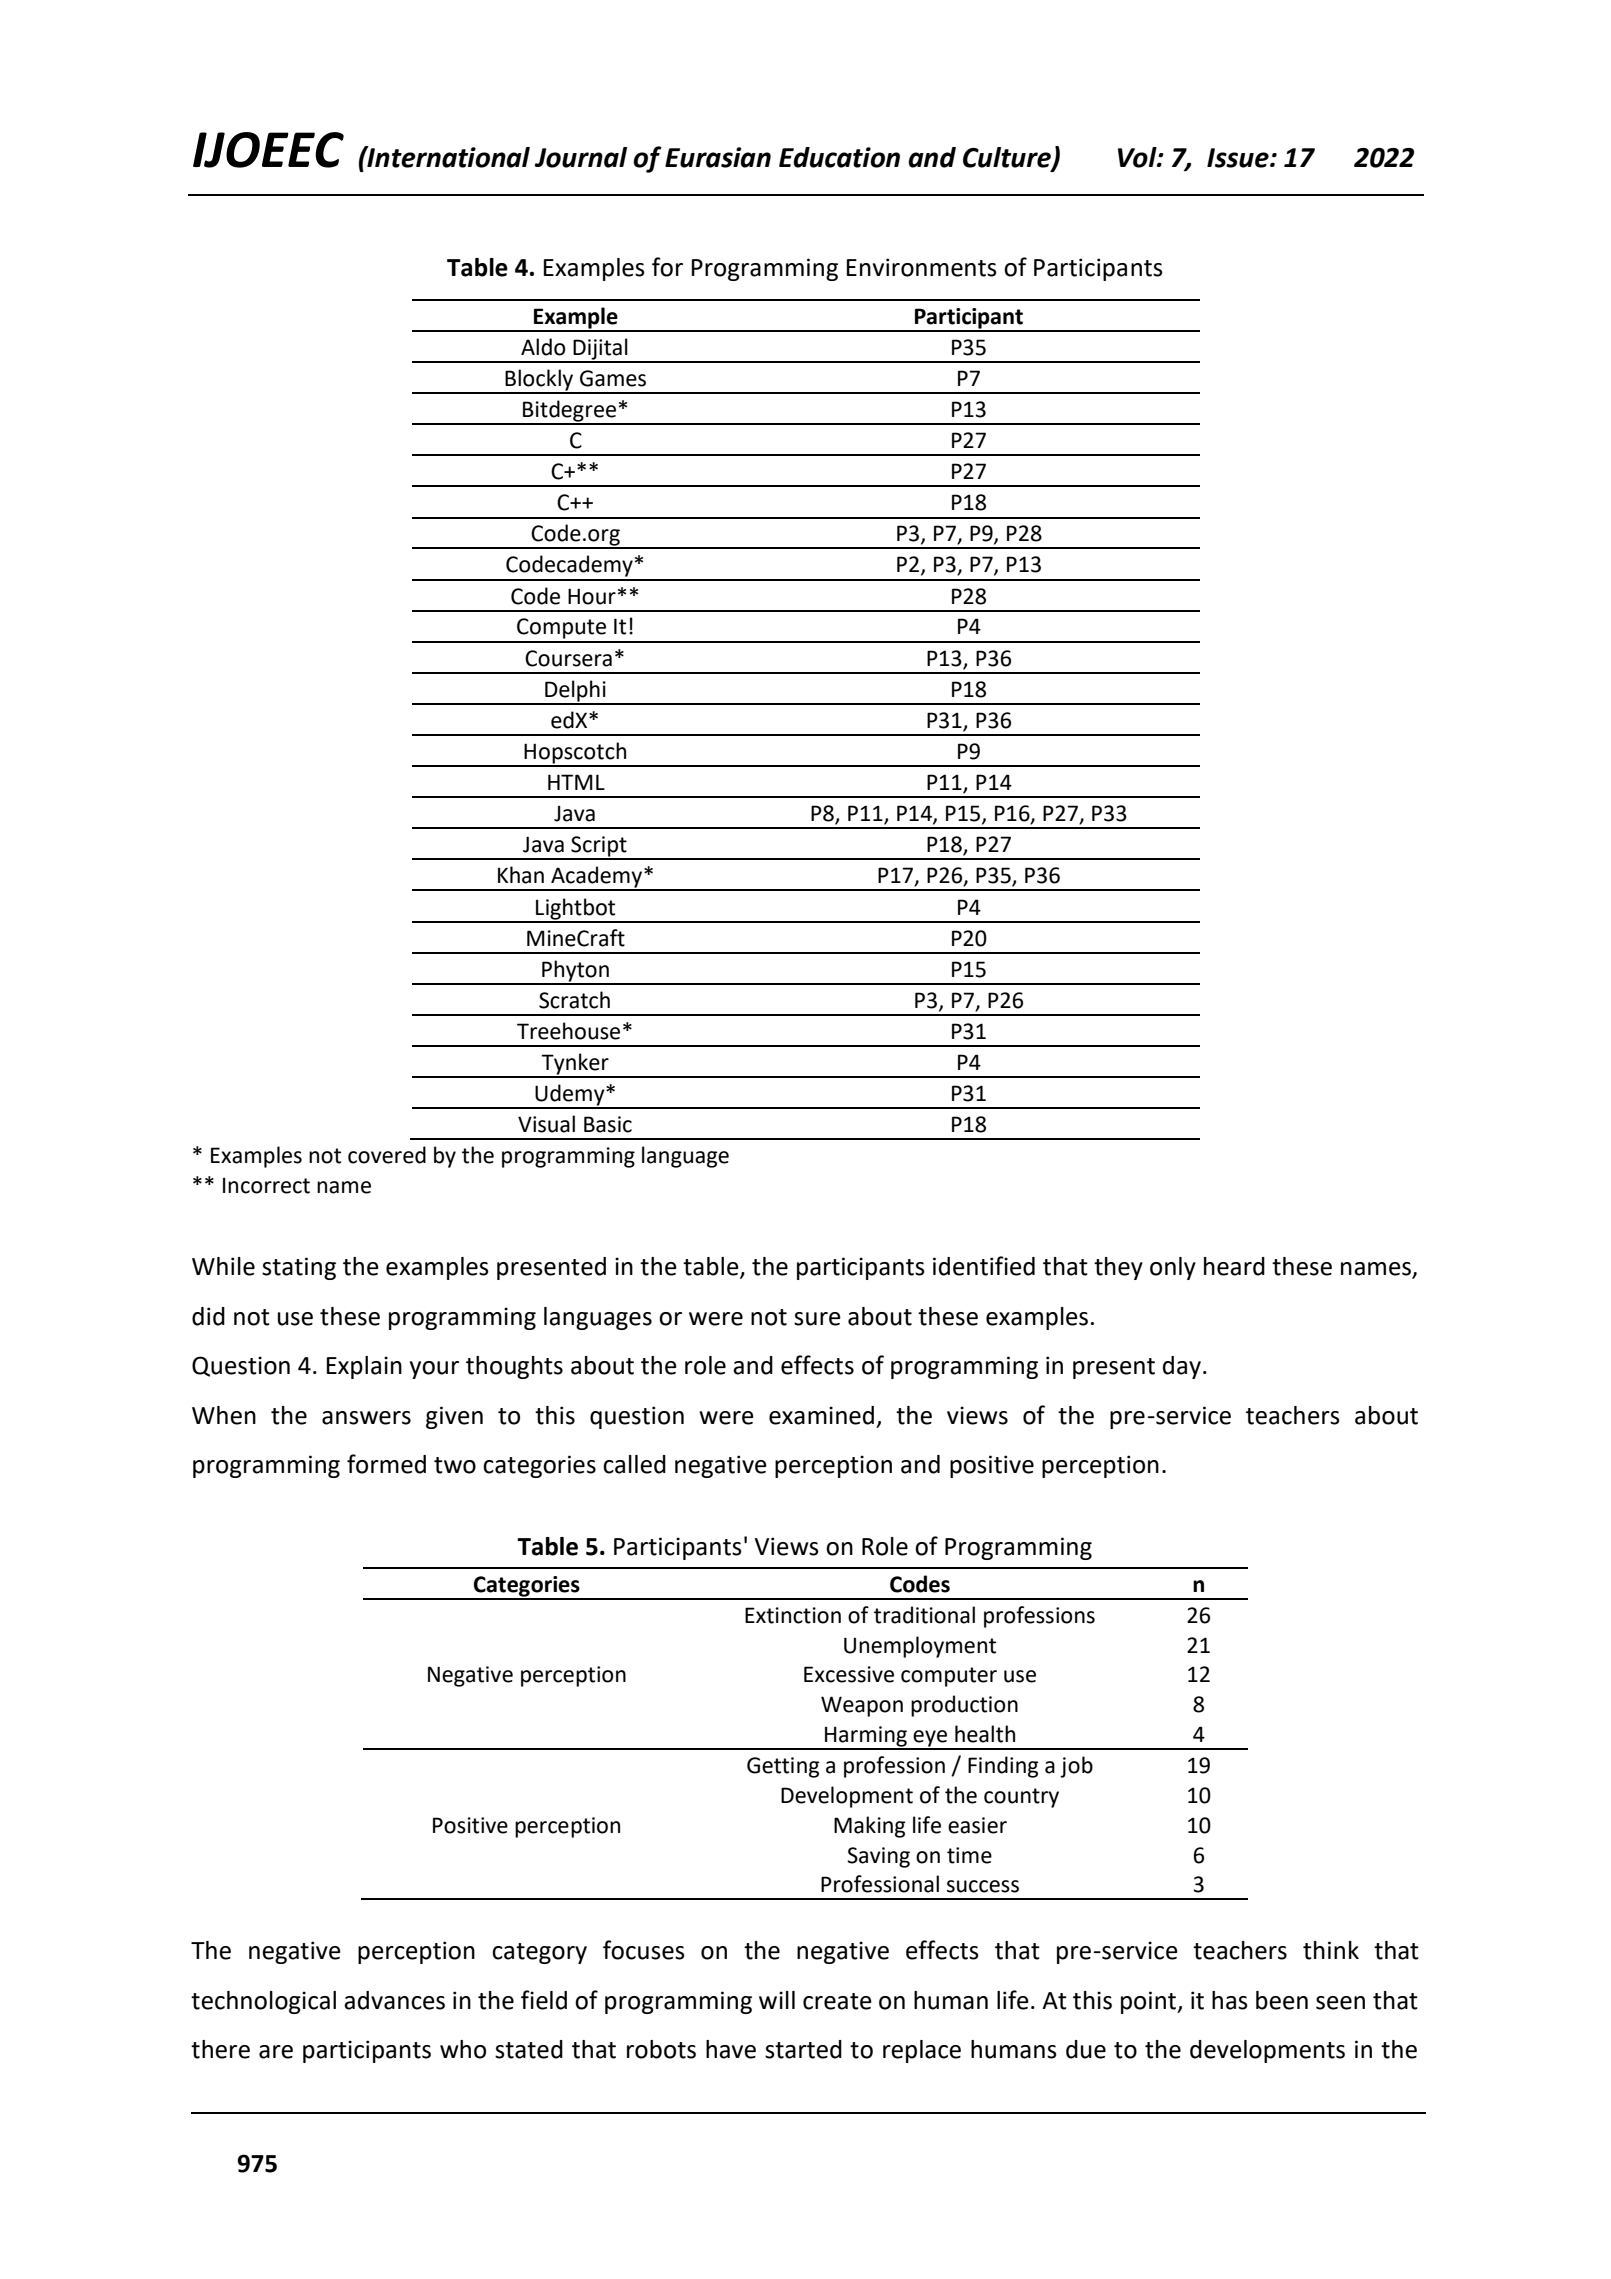 This page has width=1611, height=2279. Describe the element at coordinates (387, 1155) in the page. I see `covered` at that location.
